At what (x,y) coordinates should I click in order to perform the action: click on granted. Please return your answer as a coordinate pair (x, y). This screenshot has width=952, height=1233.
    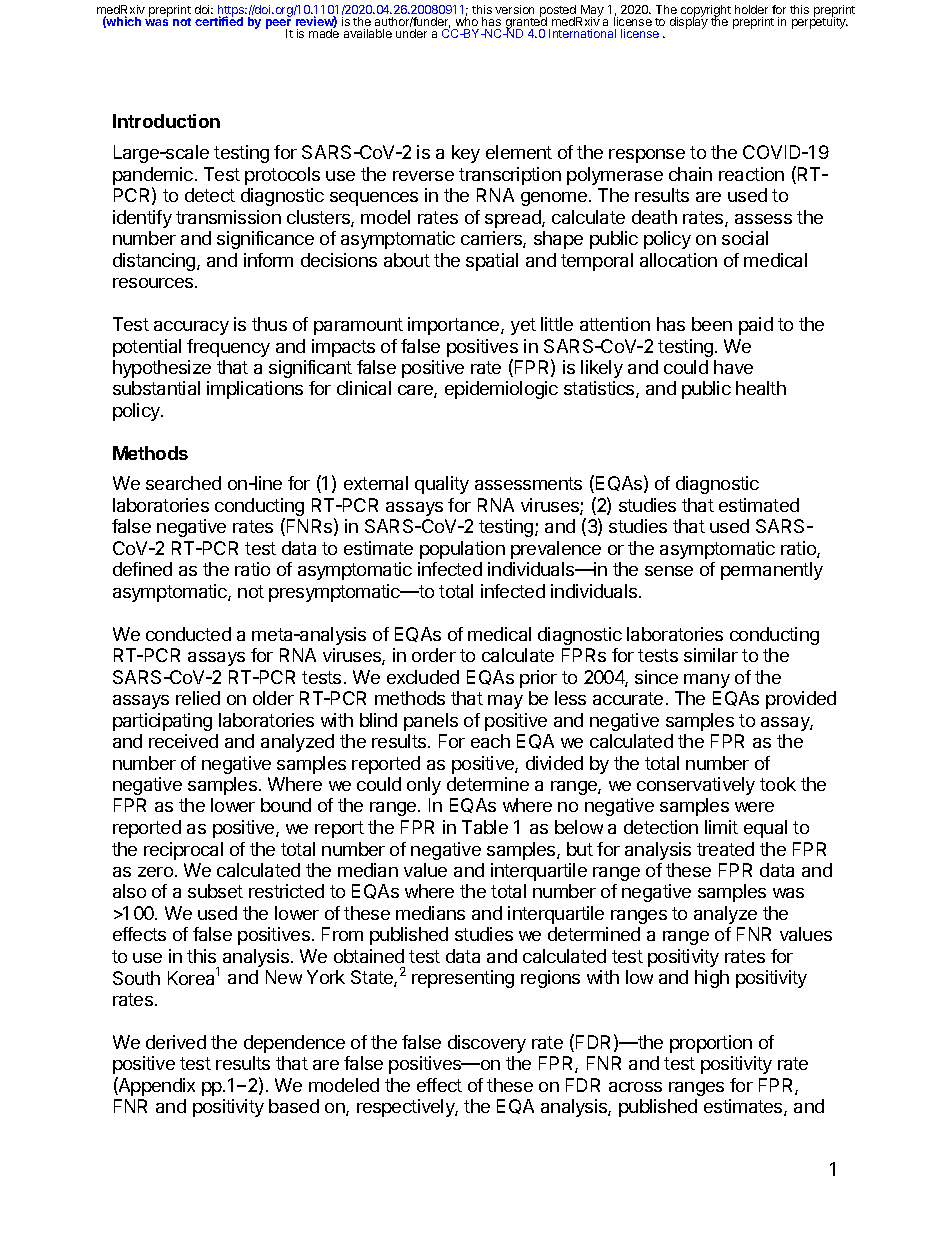
    Looking at the image, I should click on (526, 23).
